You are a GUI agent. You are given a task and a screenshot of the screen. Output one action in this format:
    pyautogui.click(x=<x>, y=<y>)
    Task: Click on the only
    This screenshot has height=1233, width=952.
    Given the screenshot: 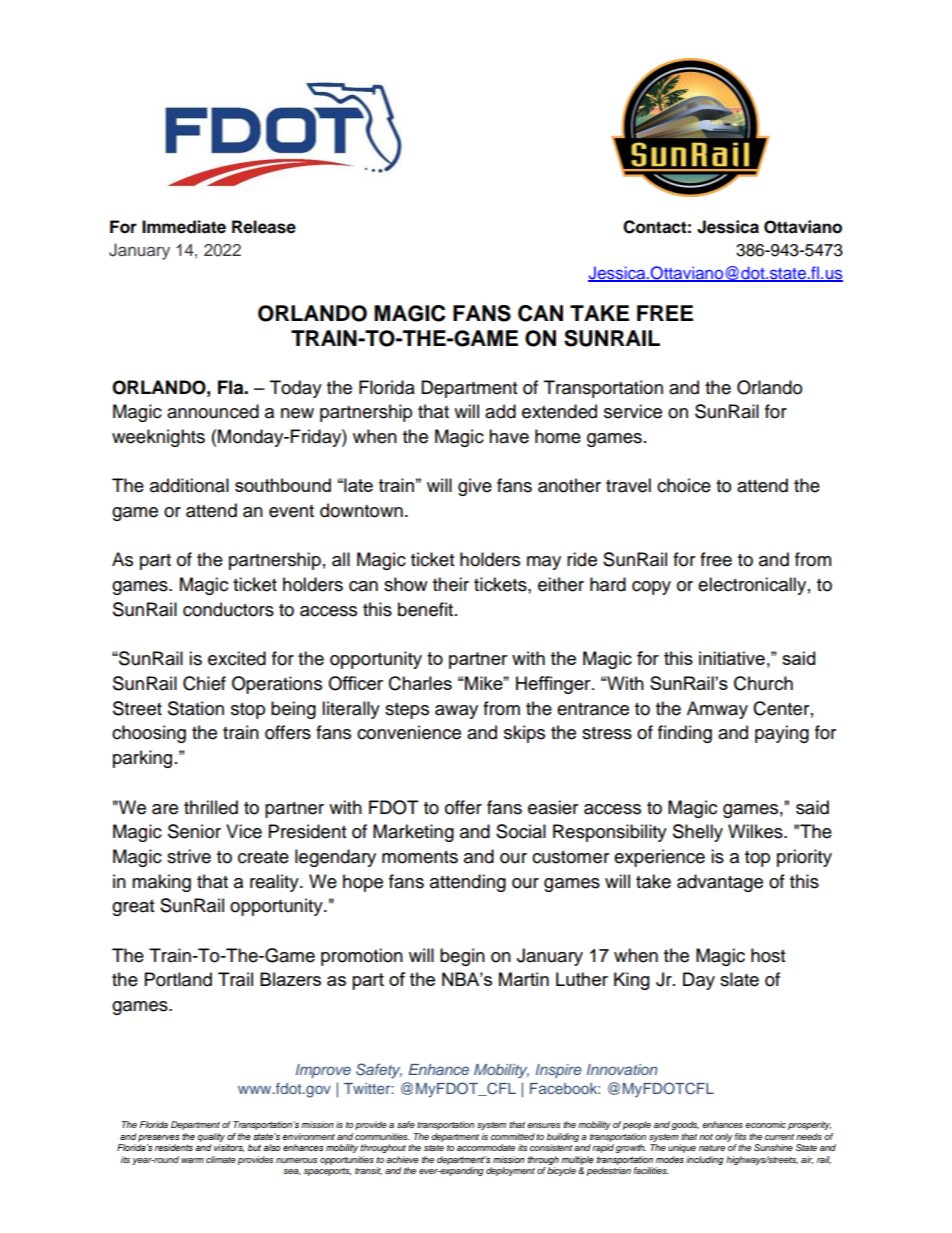 What is the action you would take?
    pyautogui.click(x=724, y=1137)
